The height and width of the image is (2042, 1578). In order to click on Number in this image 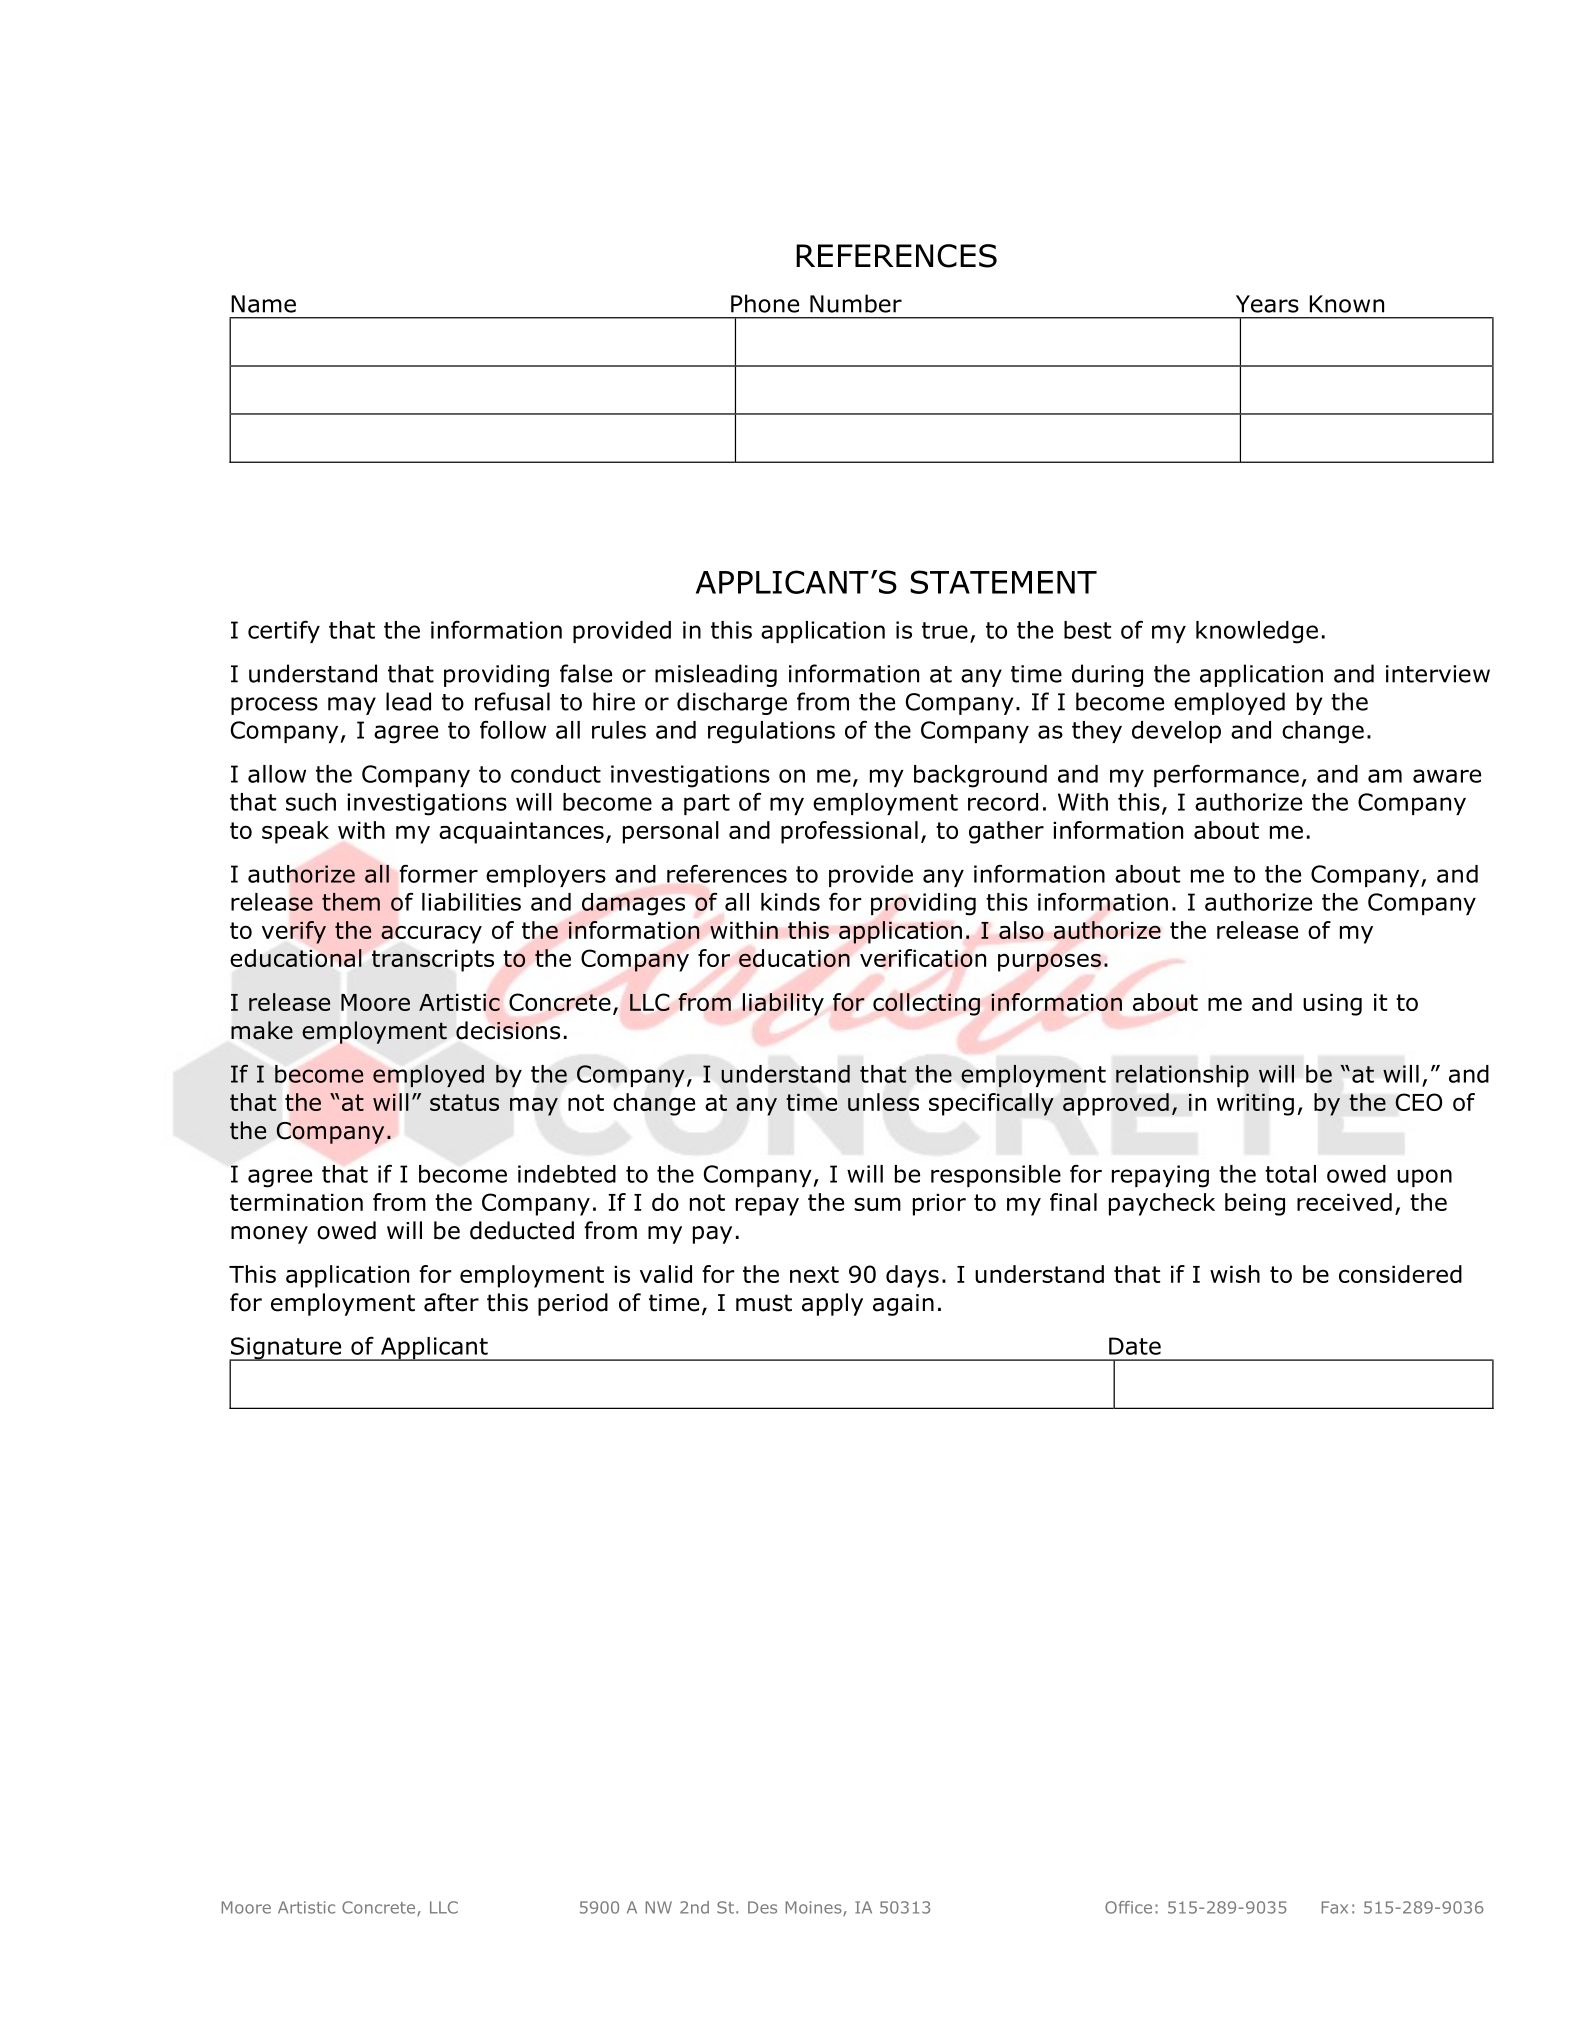, I will do `click(856, 303)`.
